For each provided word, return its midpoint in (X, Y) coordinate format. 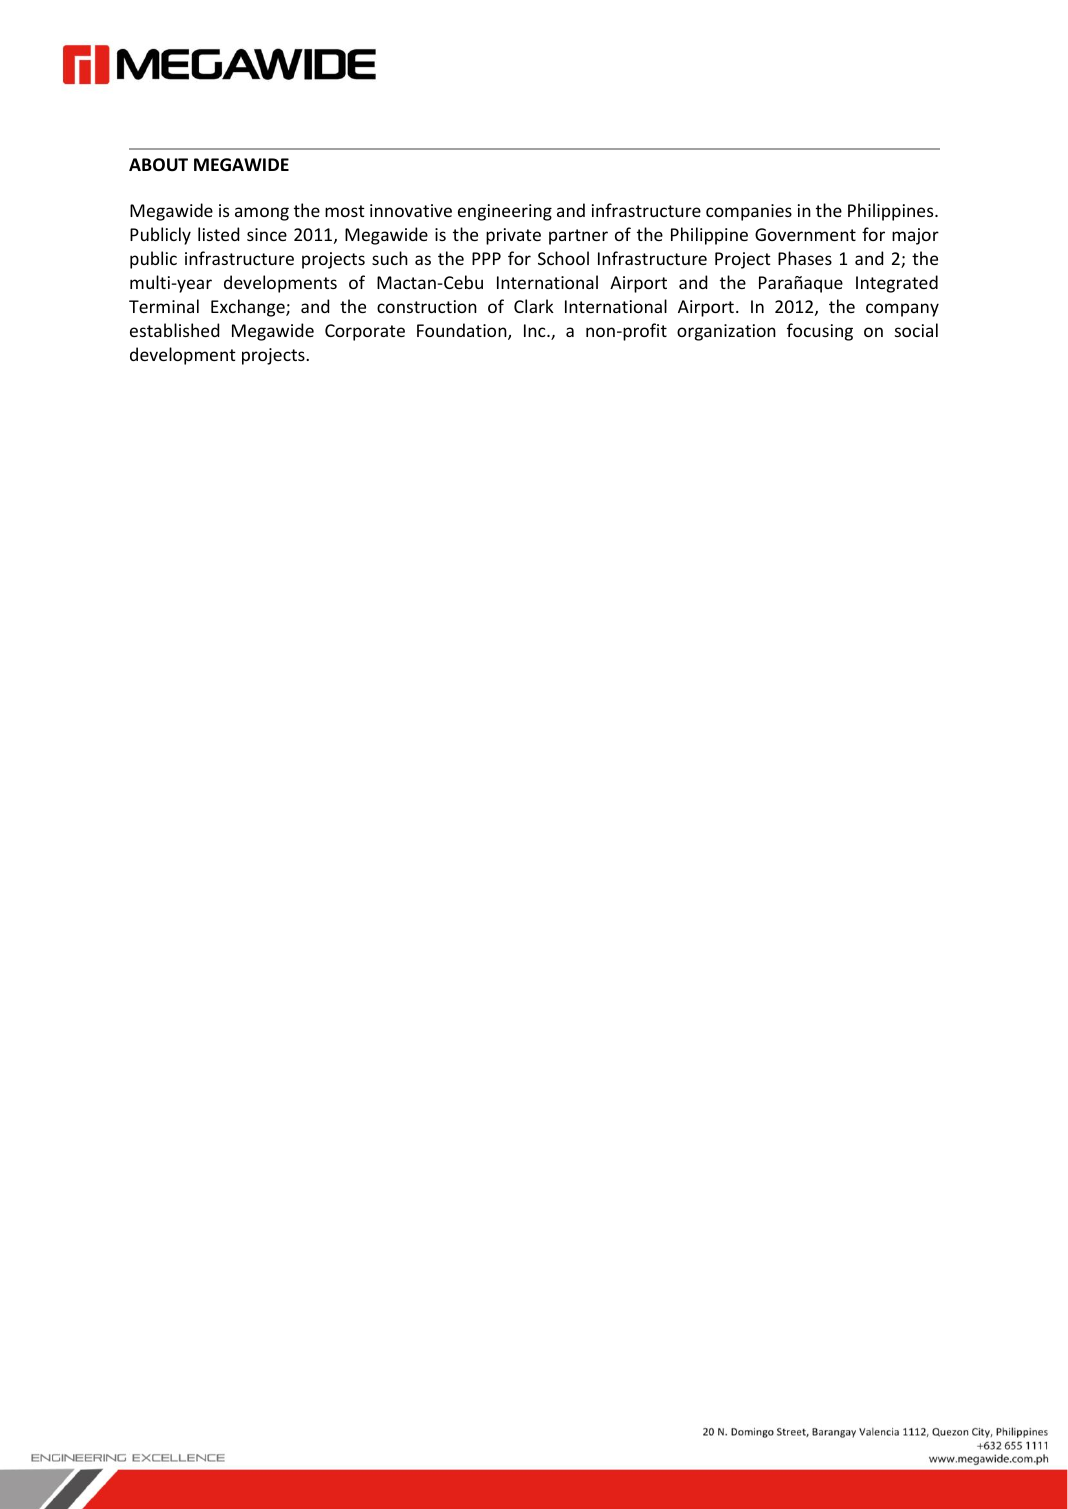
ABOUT (158, 165)
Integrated (897, 284)
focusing (820, 332)
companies (749, 212)
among (262, 214)
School (563, 258)
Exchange (249, 308)
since (267, 234)
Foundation (463, 331)
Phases (805, 258)
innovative (411, 210)
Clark (534, 306)
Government (805, 234)
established (174, 330)
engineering (505, 212)
